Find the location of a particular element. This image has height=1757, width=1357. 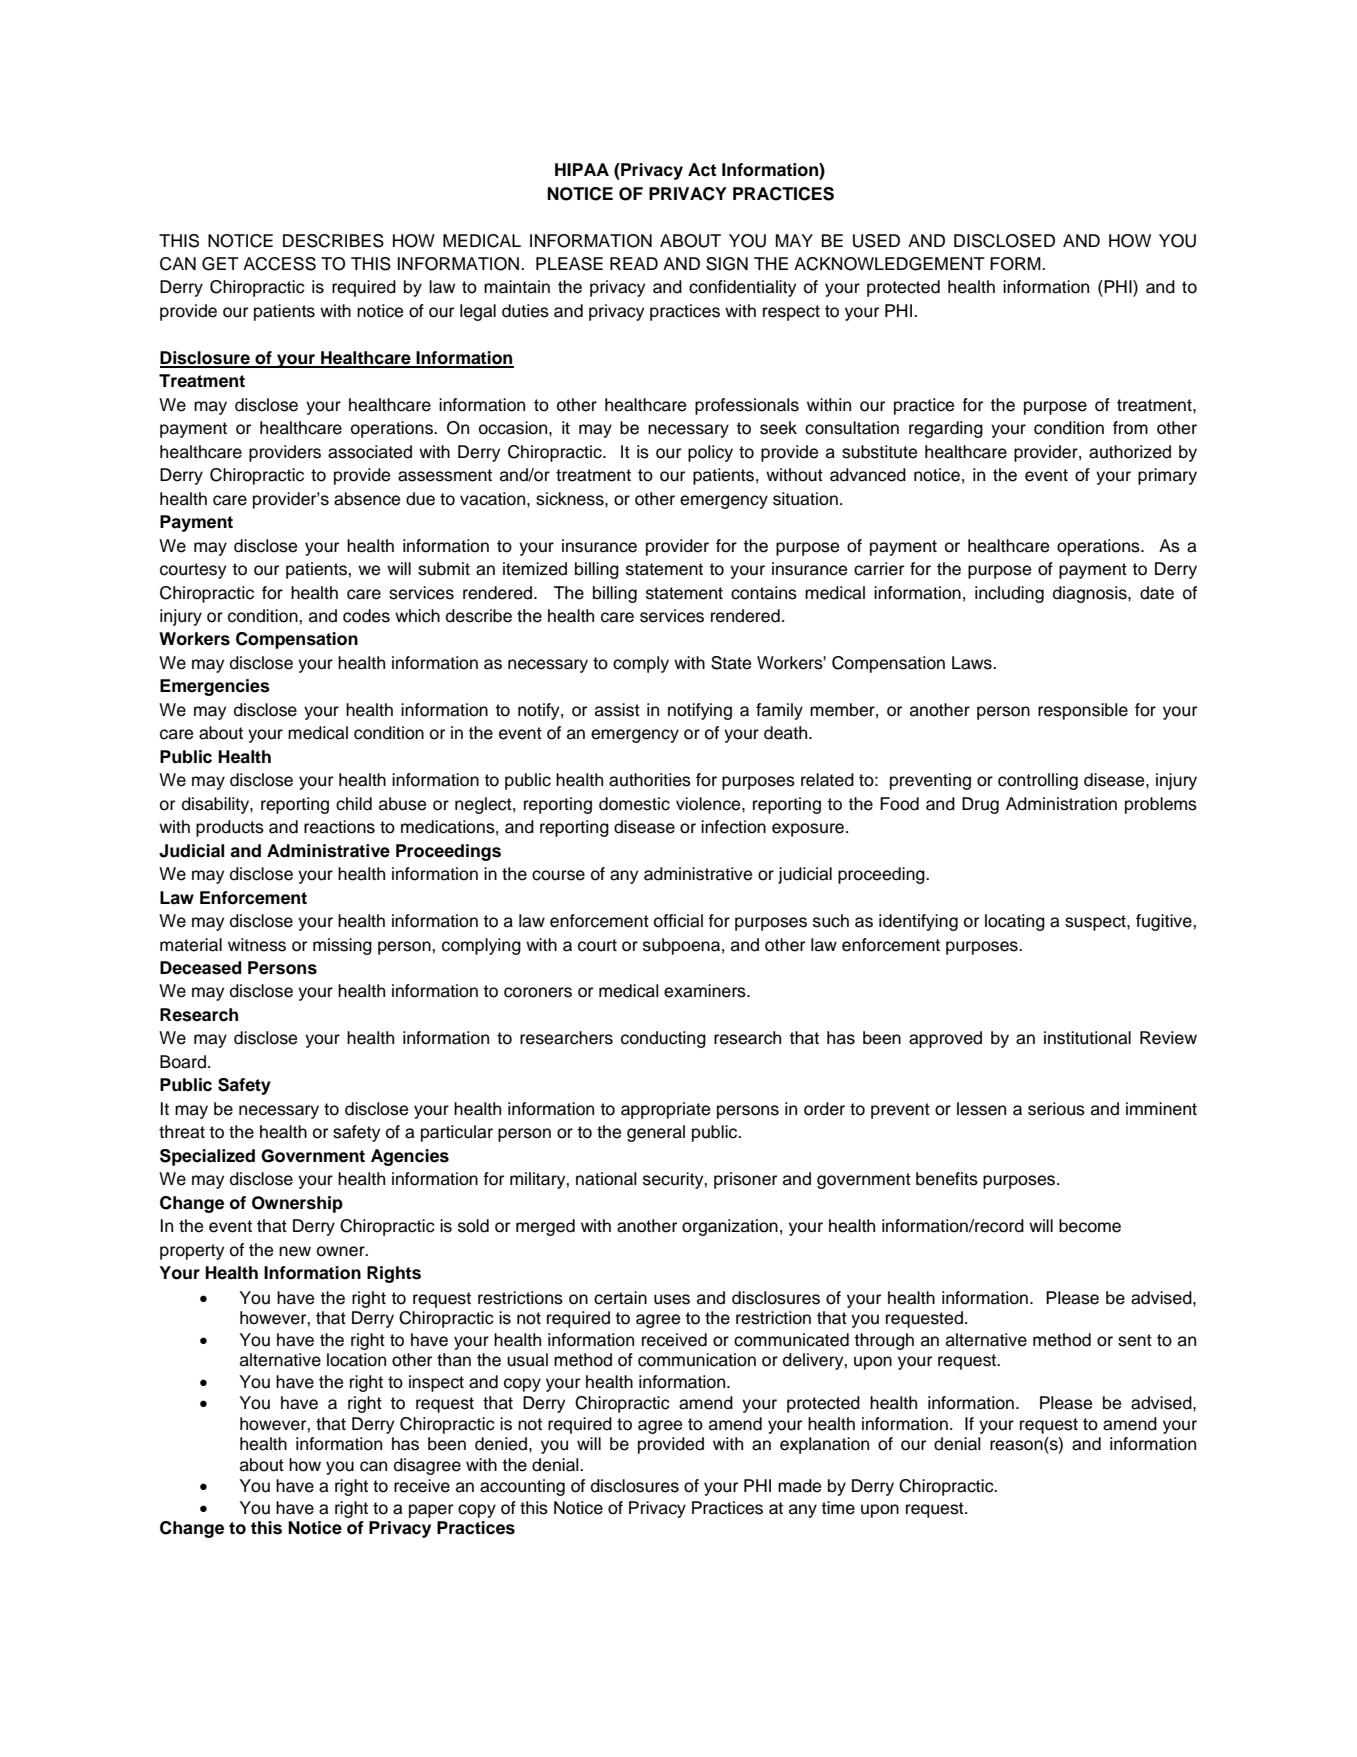

reactions is located at coordinates (339, 827).
